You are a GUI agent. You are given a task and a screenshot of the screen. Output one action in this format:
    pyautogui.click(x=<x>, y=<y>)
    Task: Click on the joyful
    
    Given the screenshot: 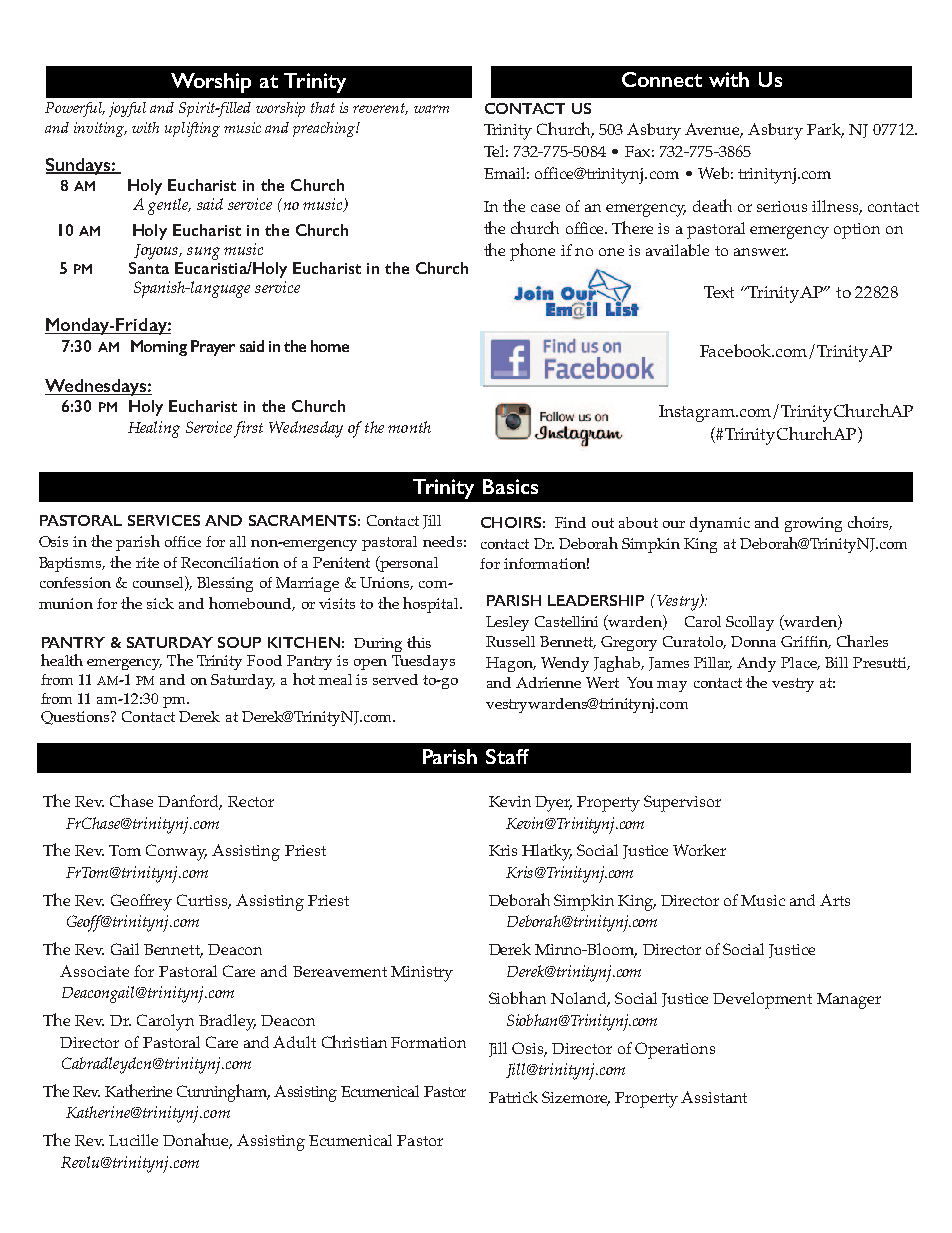 What is the action you would take?
    pyautogui.click(x=127, y=109)
